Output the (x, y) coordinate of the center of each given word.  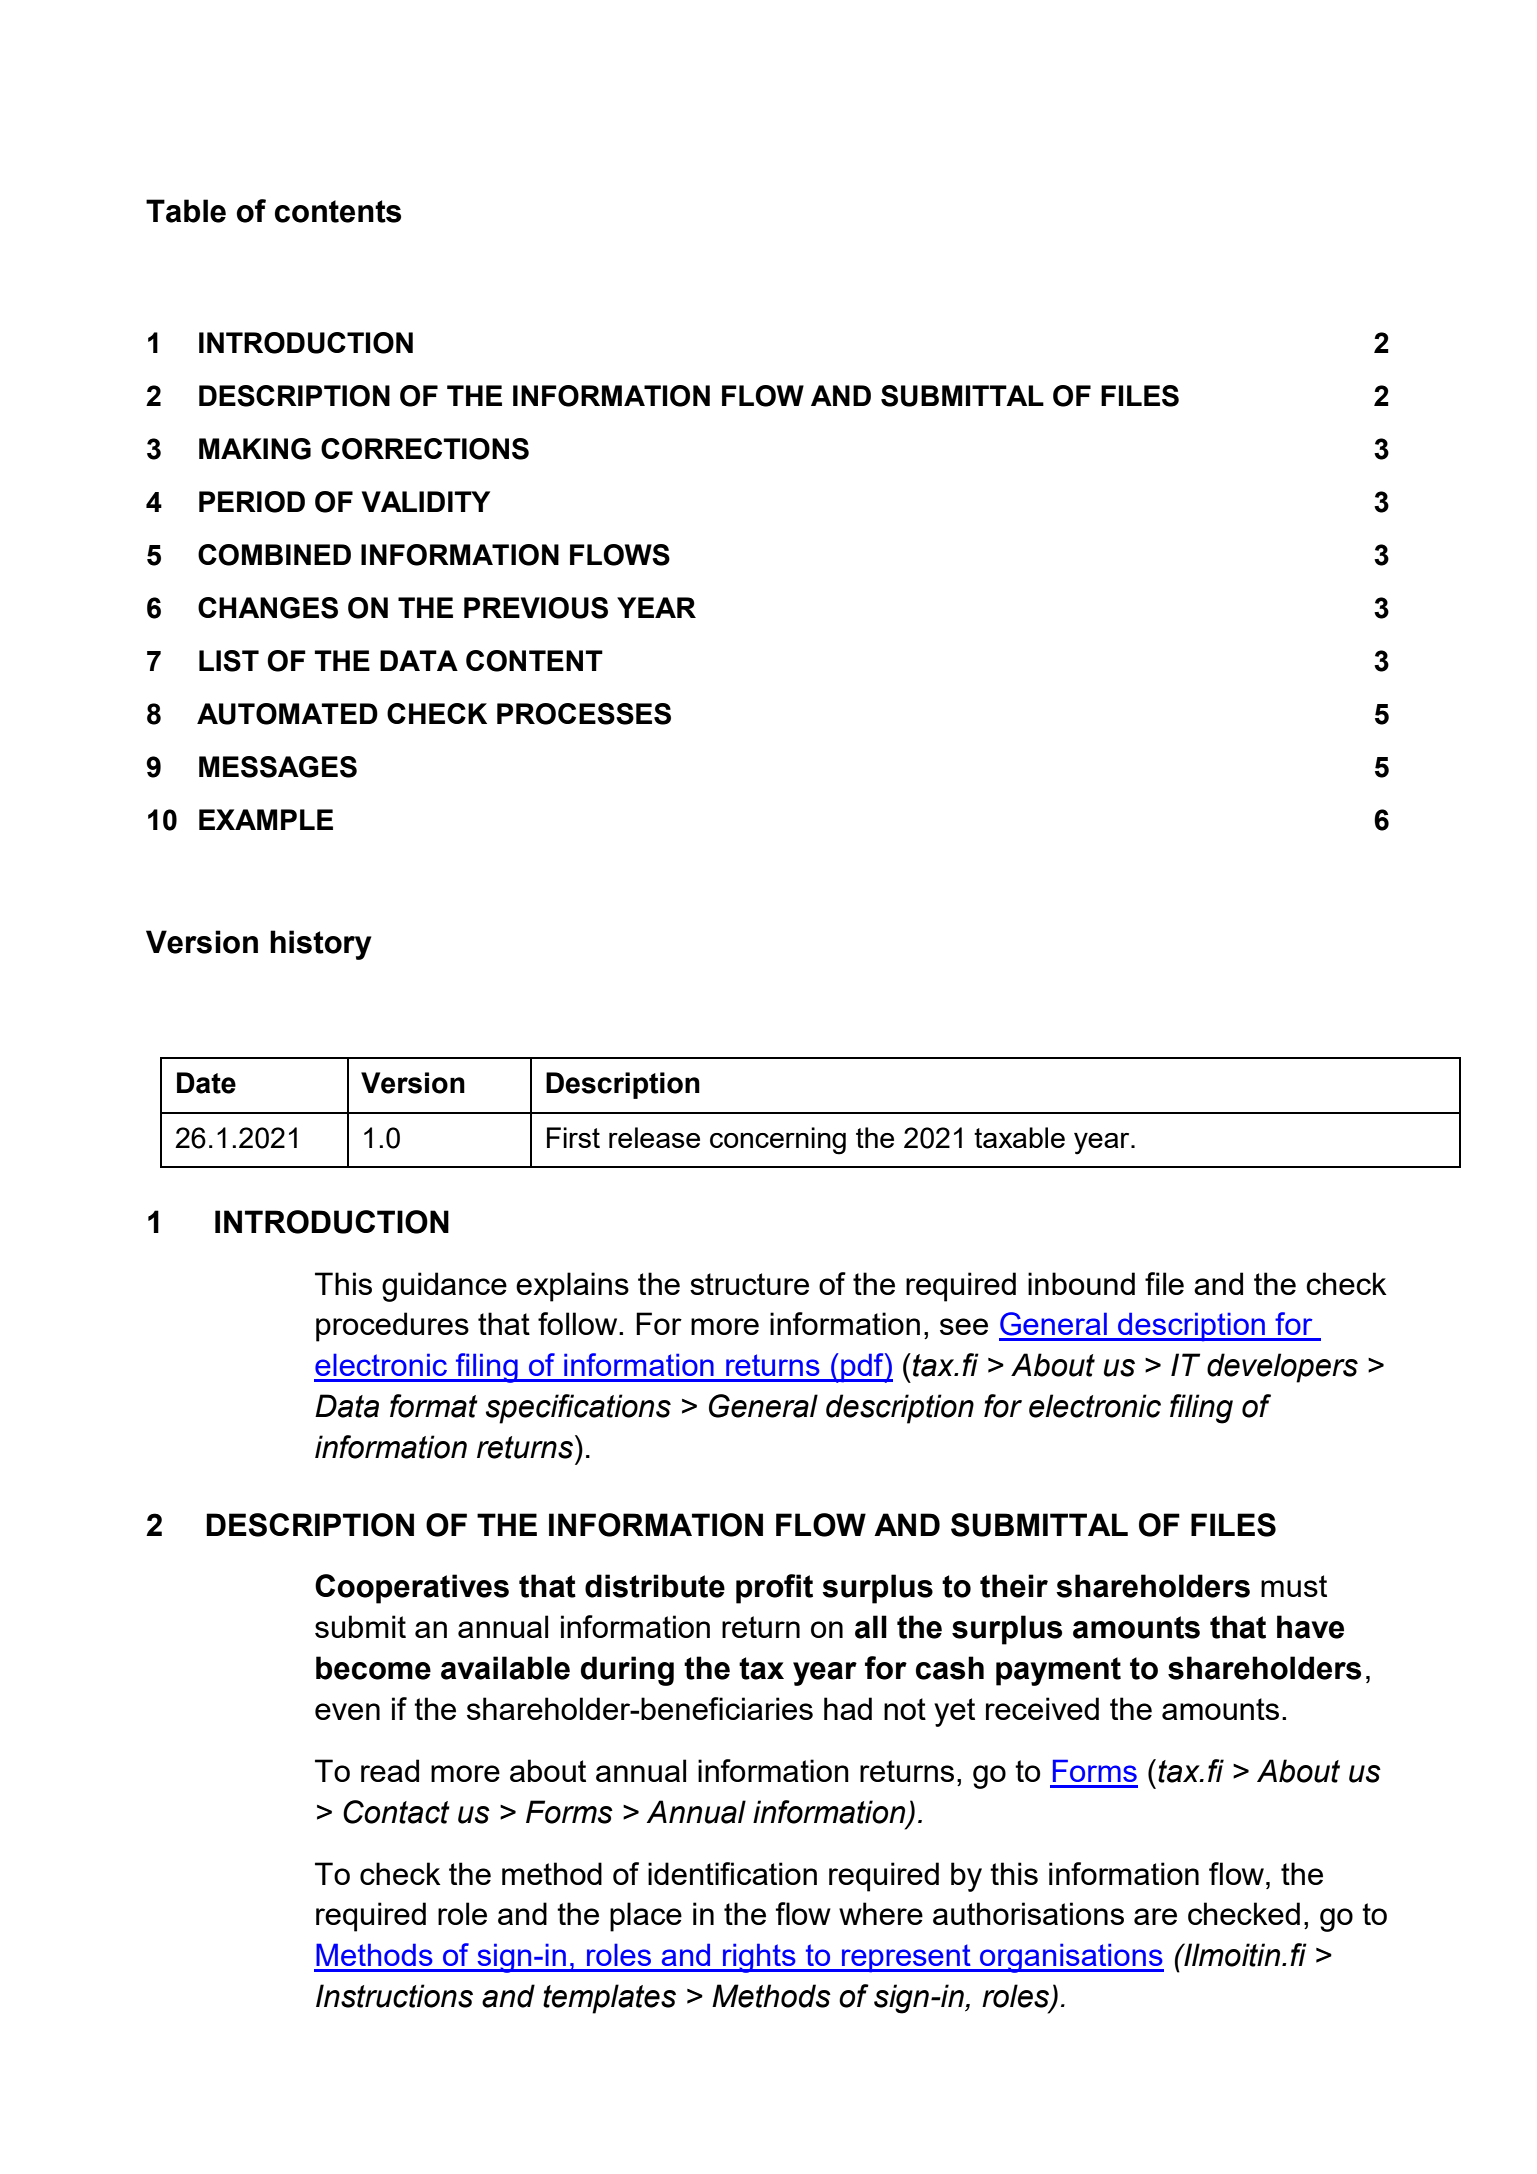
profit (774, 1589)
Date (206, 1083)
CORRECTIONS (425, 449)
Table (186, 211)
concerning (778, 1141)
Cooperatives (412, 1589)
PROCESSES (584, 714)
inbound (1081, 1283)
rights (759, 1958)
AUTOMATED (287, 714)
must (1294, 1586)
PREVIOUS (536, 608)
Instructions (394, 1996)
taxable (1019, 1137)
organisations (1071, 1958)
